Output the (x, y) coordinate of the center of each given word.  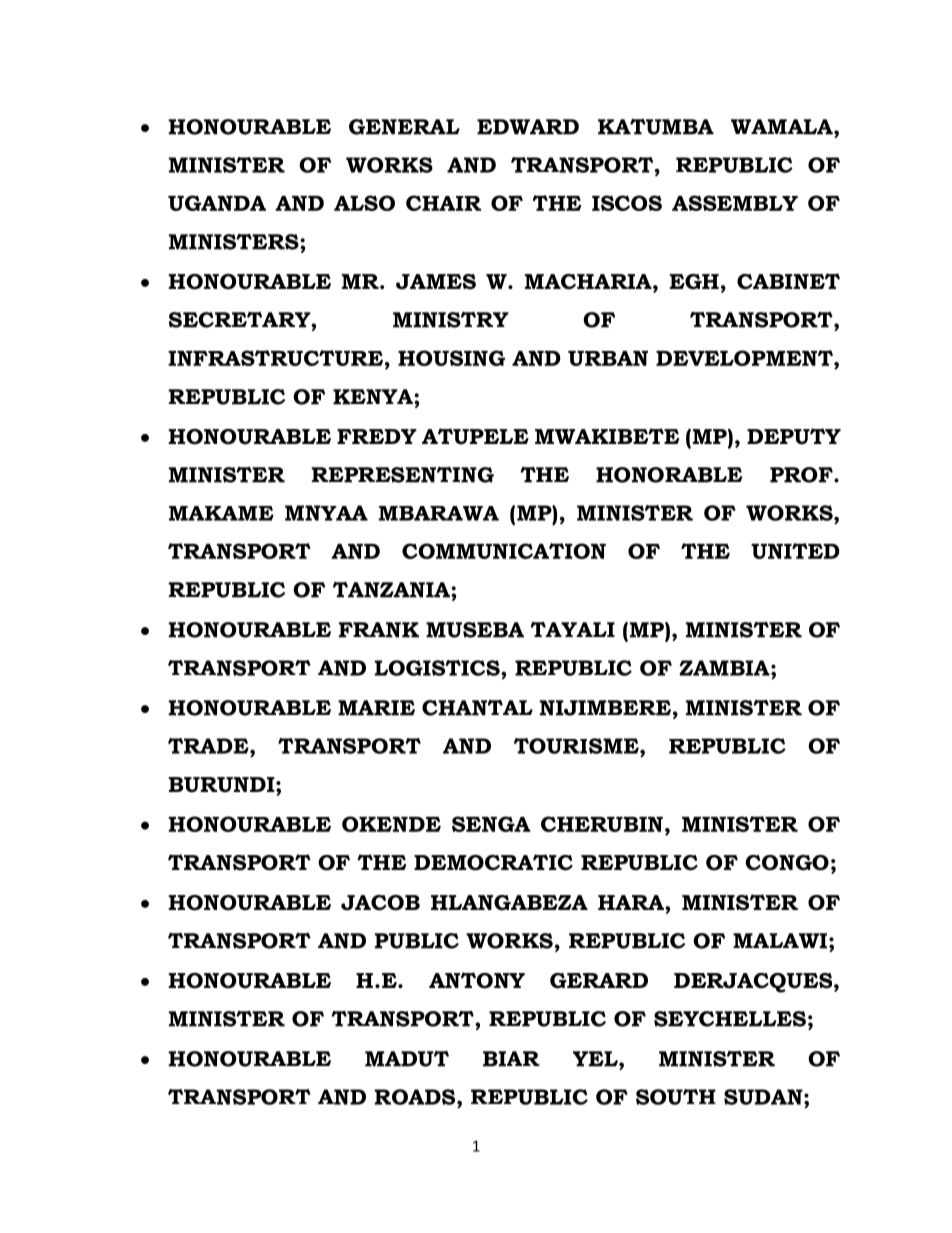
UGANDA (217, 203)
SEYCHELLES (730, 1019)
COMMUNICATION (504, 551)
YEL (596, 1059)
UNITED (795, 551)
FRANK (379, 630)
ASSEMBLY (735, 203)
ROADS (416, 1097)
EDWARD (528, 127)
